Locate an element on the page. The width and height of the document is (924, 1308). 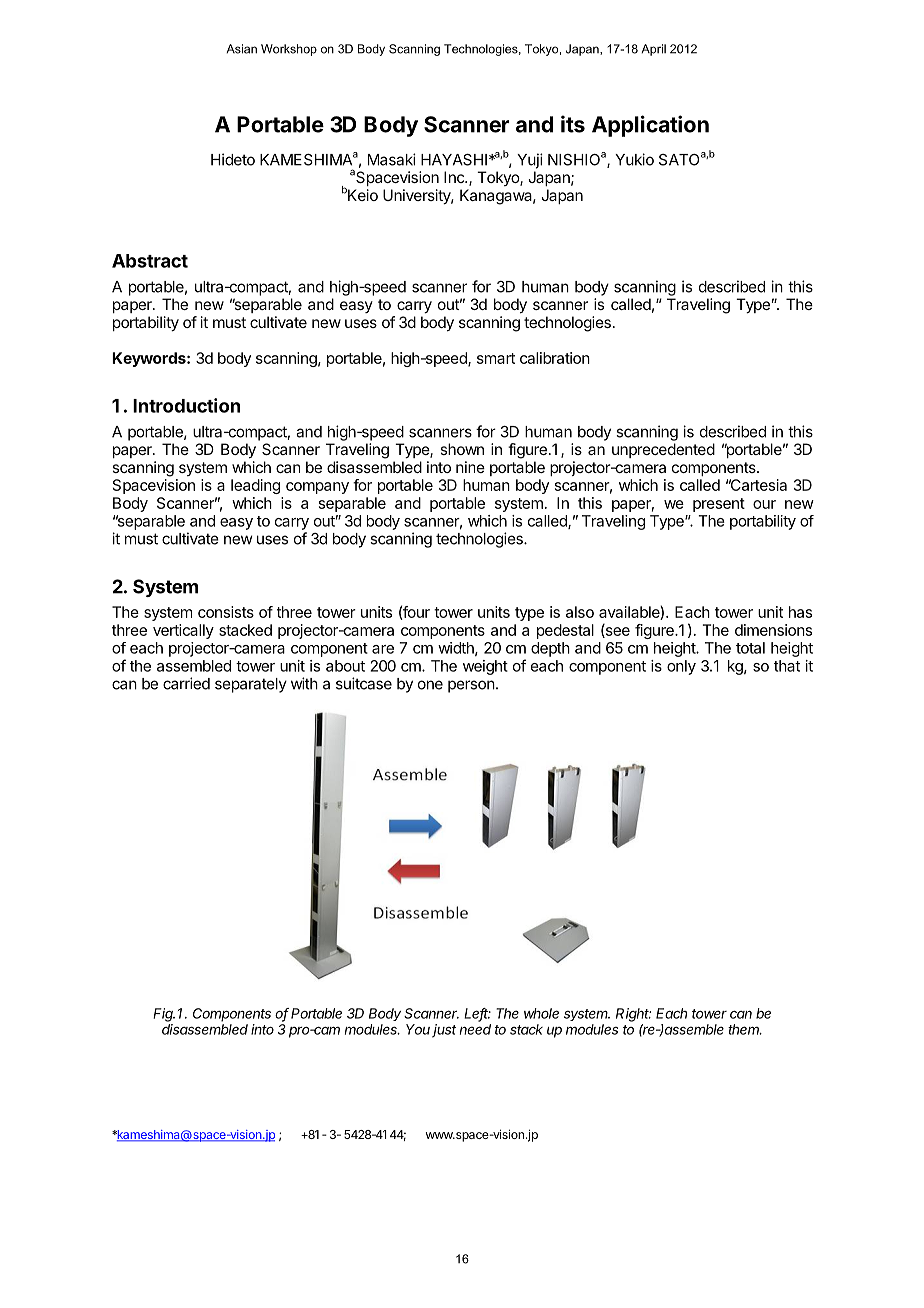
April is located at coordinates (653, 50).
